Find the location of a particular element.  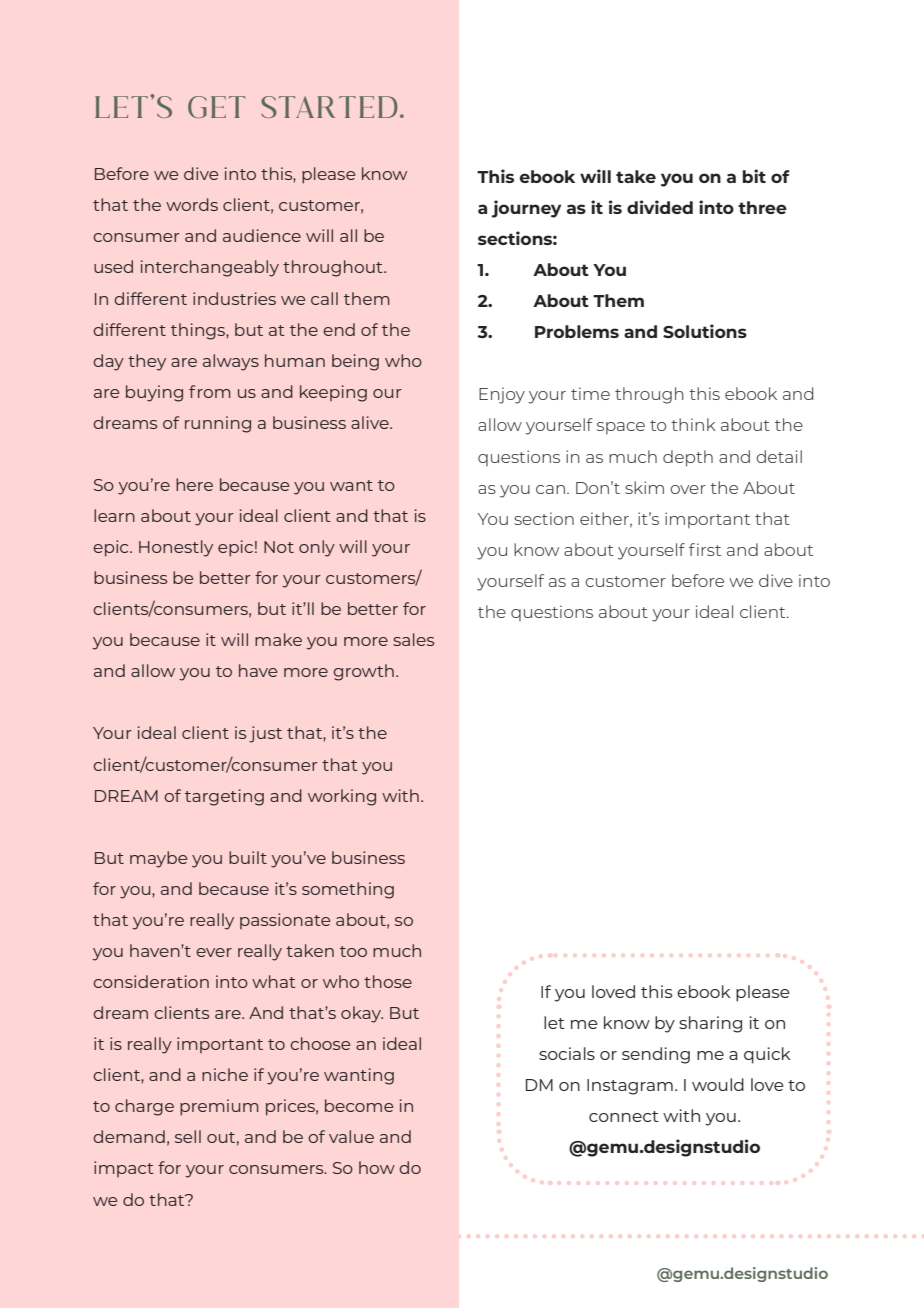

journey is located at coordinates (526, 209).
